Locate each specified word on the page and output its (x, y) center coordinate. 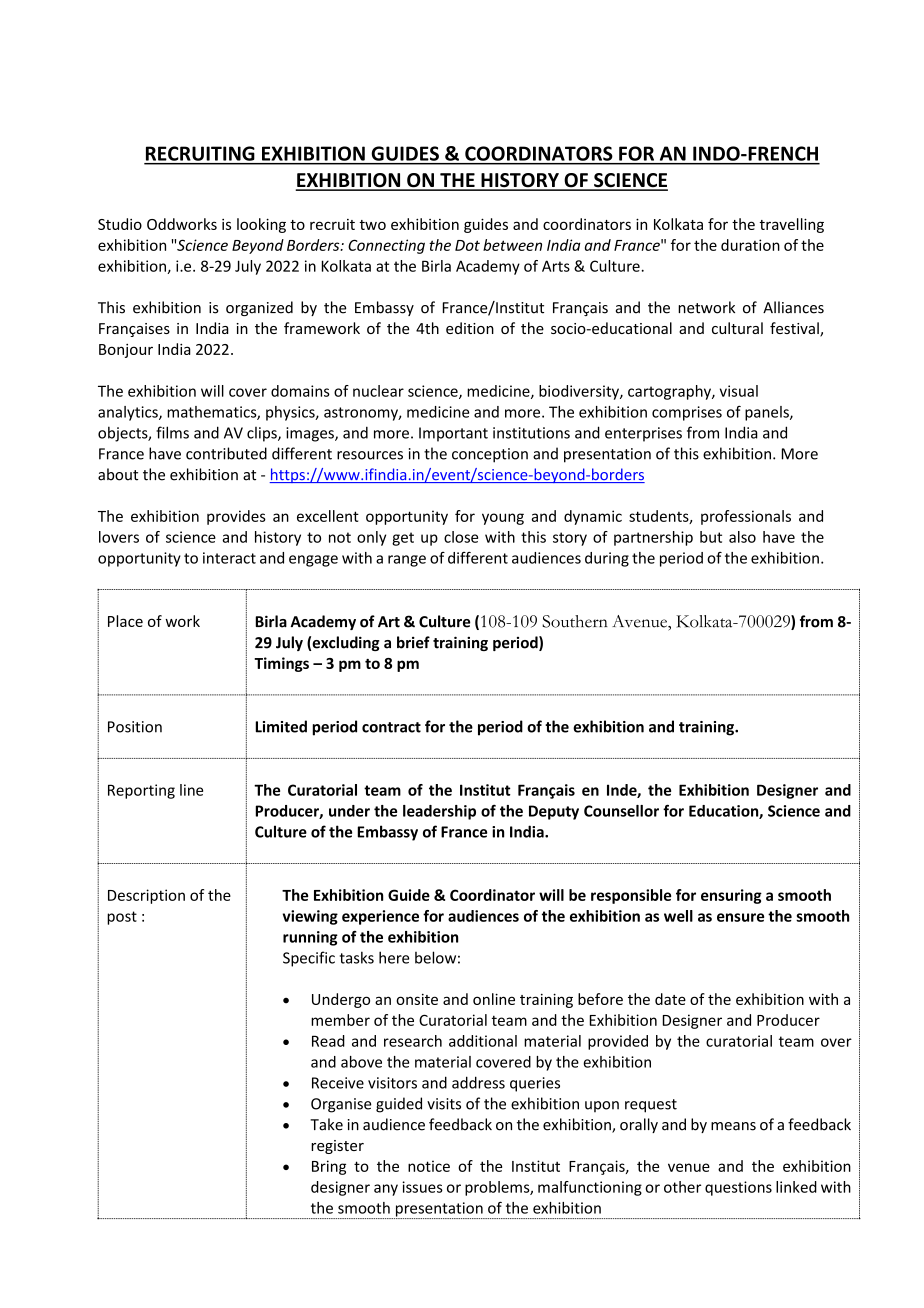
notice (429, 1166)
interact (229, 558)
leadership (439, 812)
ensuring (731, 896)
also (742, 537)
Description (146, 896)
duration (750, 245)
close (461, 537)
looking (261, 225)
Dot (467, 245)
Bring (329, 1167)
